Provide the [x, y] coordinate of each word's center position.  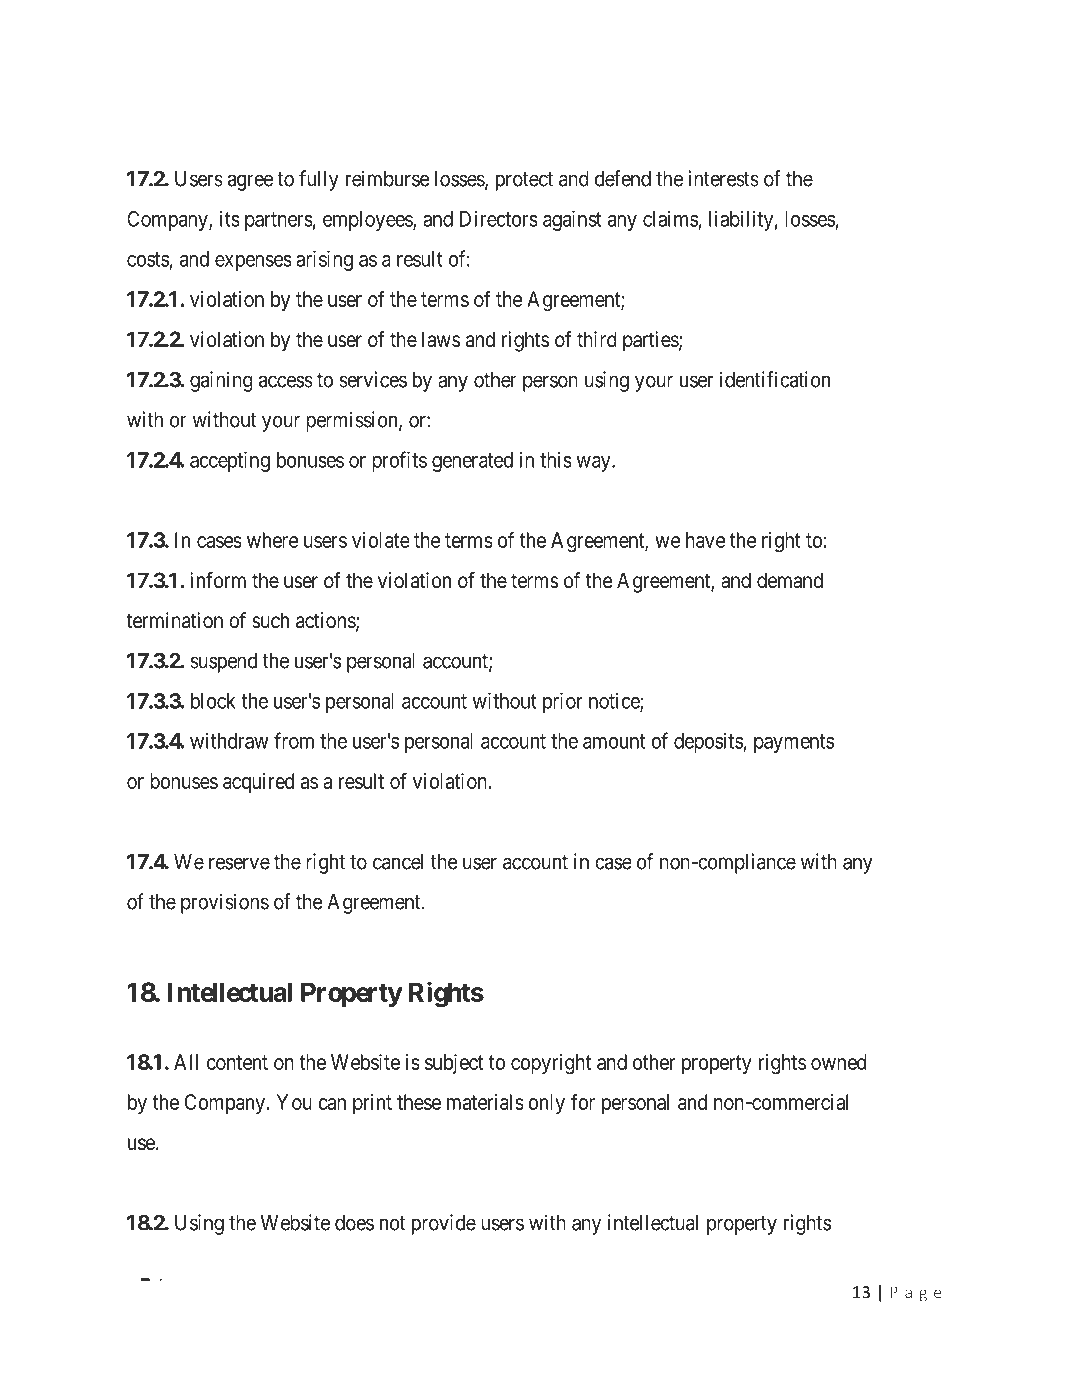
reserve [239, 863]
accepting [230, 461]
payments [794, 743]
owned [839, 1062]
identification [775, 379]
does [354, 1223]
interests [723, 178]
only [546, 1104]
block [213, 701]
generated [472, 462]
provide [444, 1224]
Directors [499, 219]
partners [279, 221]
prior [563, 703]
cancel [398, 862]
